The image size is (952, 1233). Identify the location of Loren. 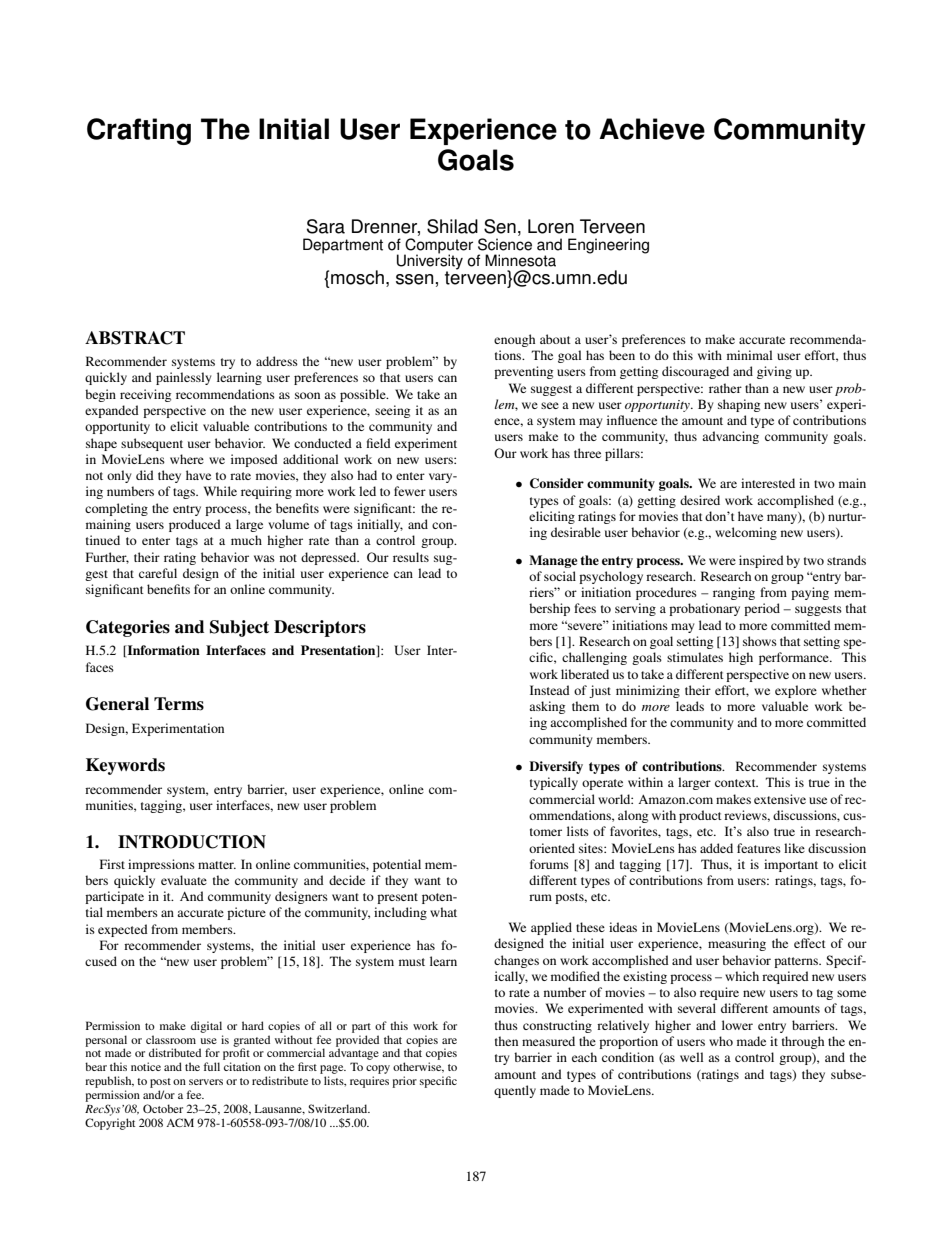
(551, 226).
